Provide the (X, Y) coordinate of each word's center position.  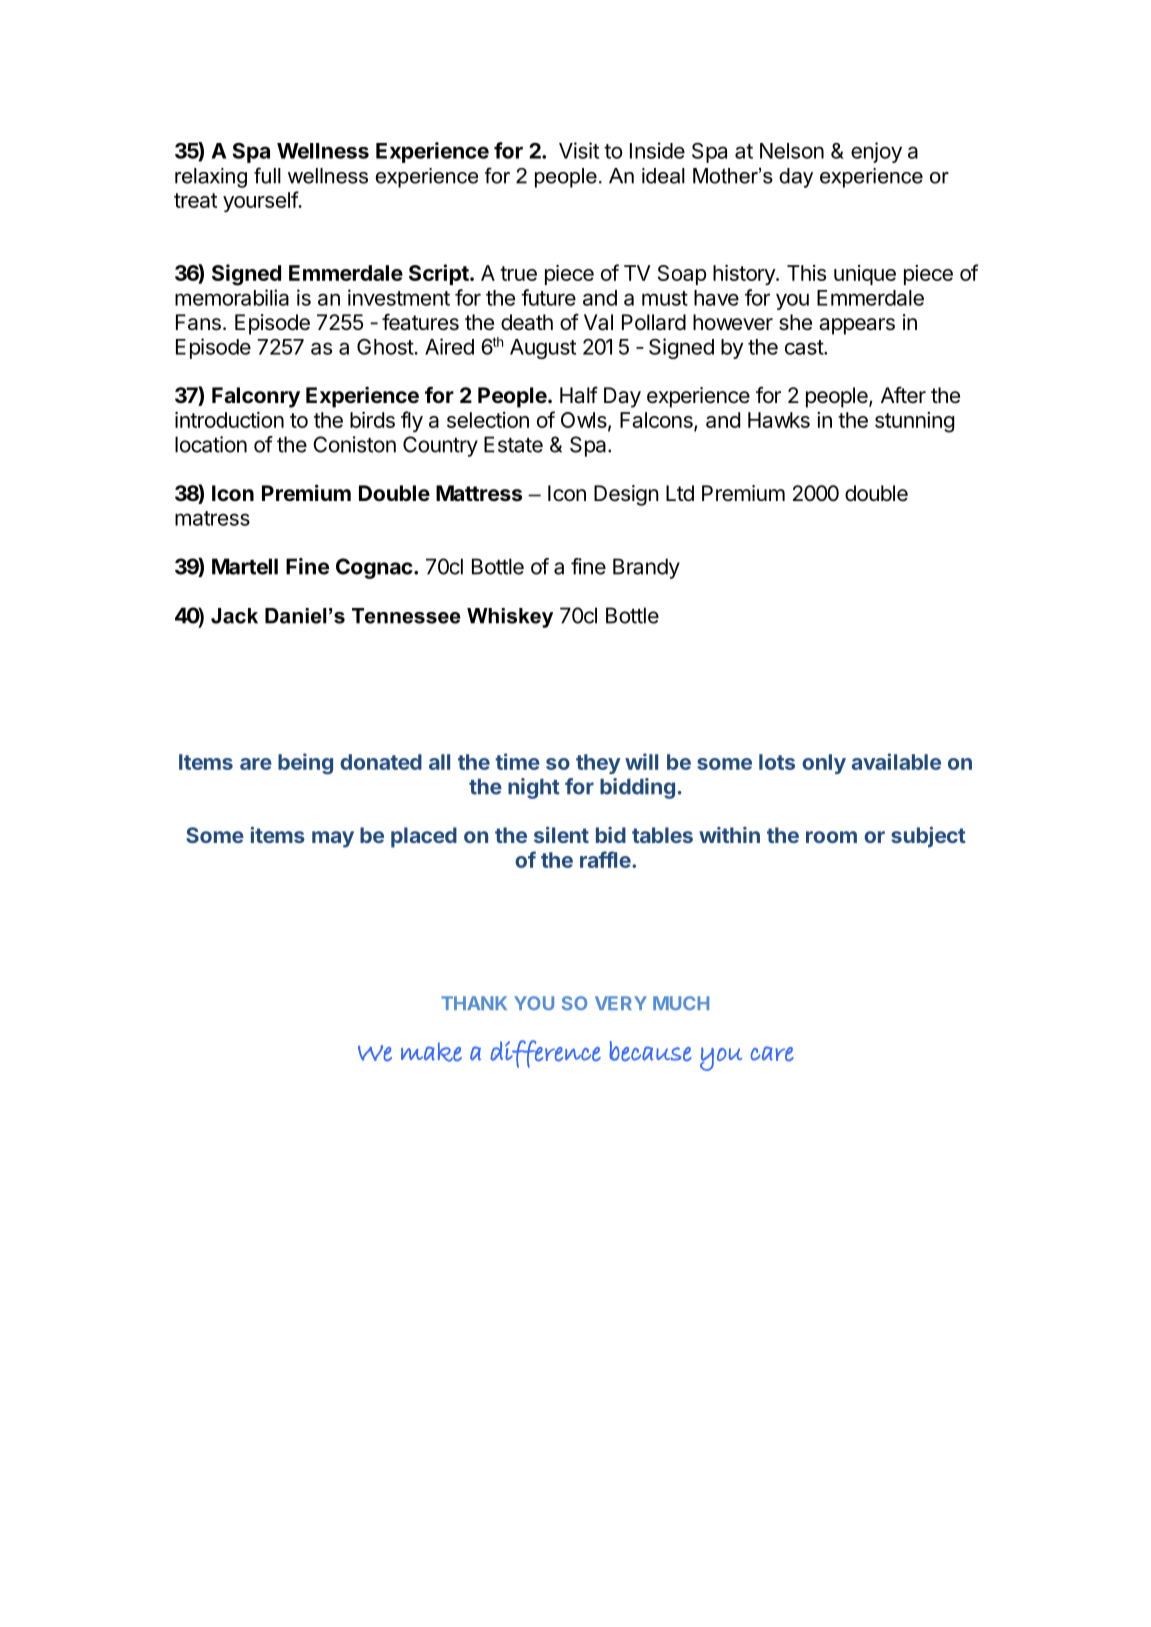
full (267, 175)
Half (579, 395)
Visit (579, 150)
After (903, 394)
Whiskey (510, 618)
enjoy (876, 152)
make (431, 1052)
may (333, 839)
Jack (234, 616)
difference (545, 1054)
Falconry (256, 397)
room (831, 837)
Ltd (680, 493)
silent (561, 835)
